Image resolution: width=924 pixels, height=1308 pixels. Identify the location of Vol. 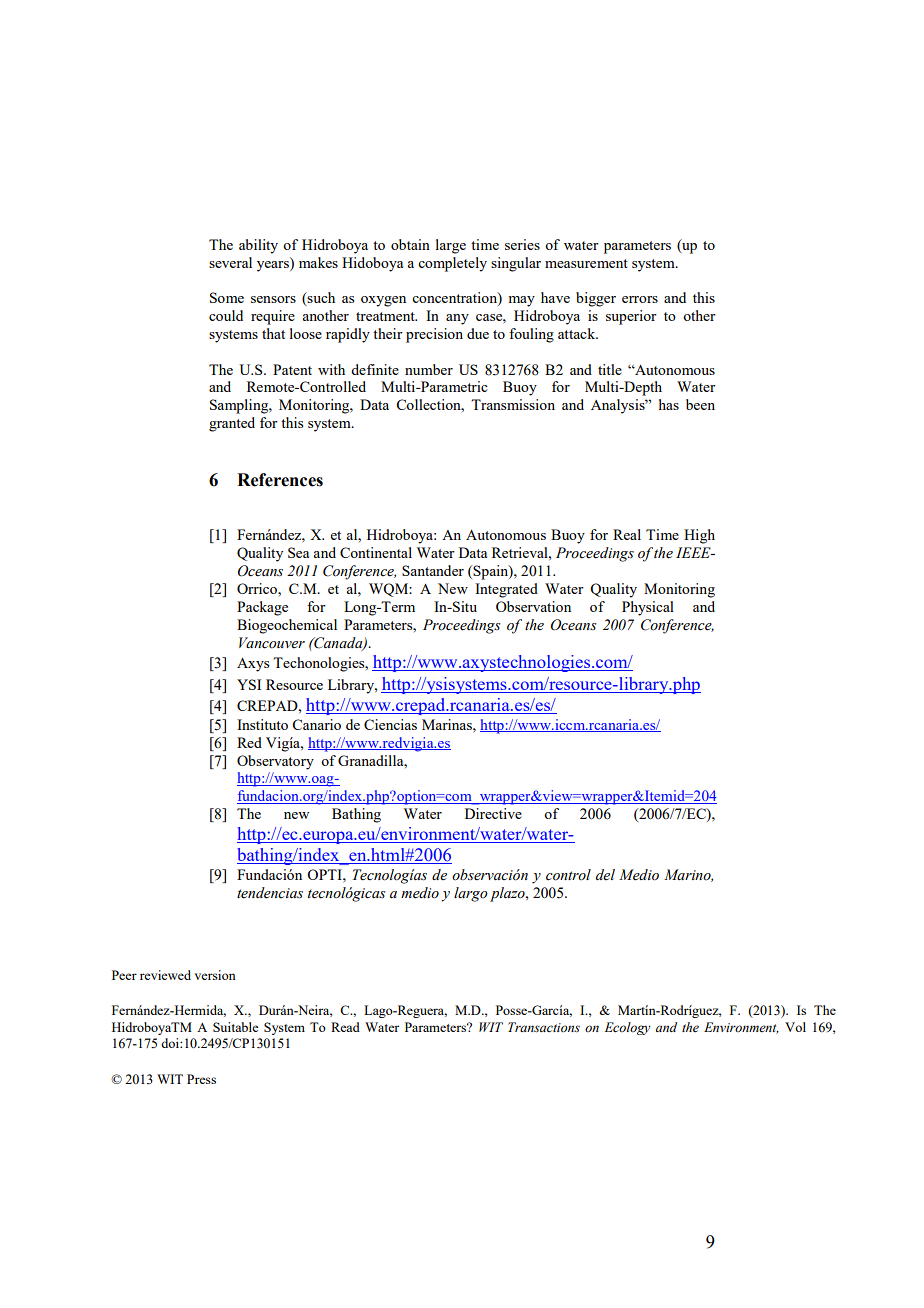
(795, 1027).
